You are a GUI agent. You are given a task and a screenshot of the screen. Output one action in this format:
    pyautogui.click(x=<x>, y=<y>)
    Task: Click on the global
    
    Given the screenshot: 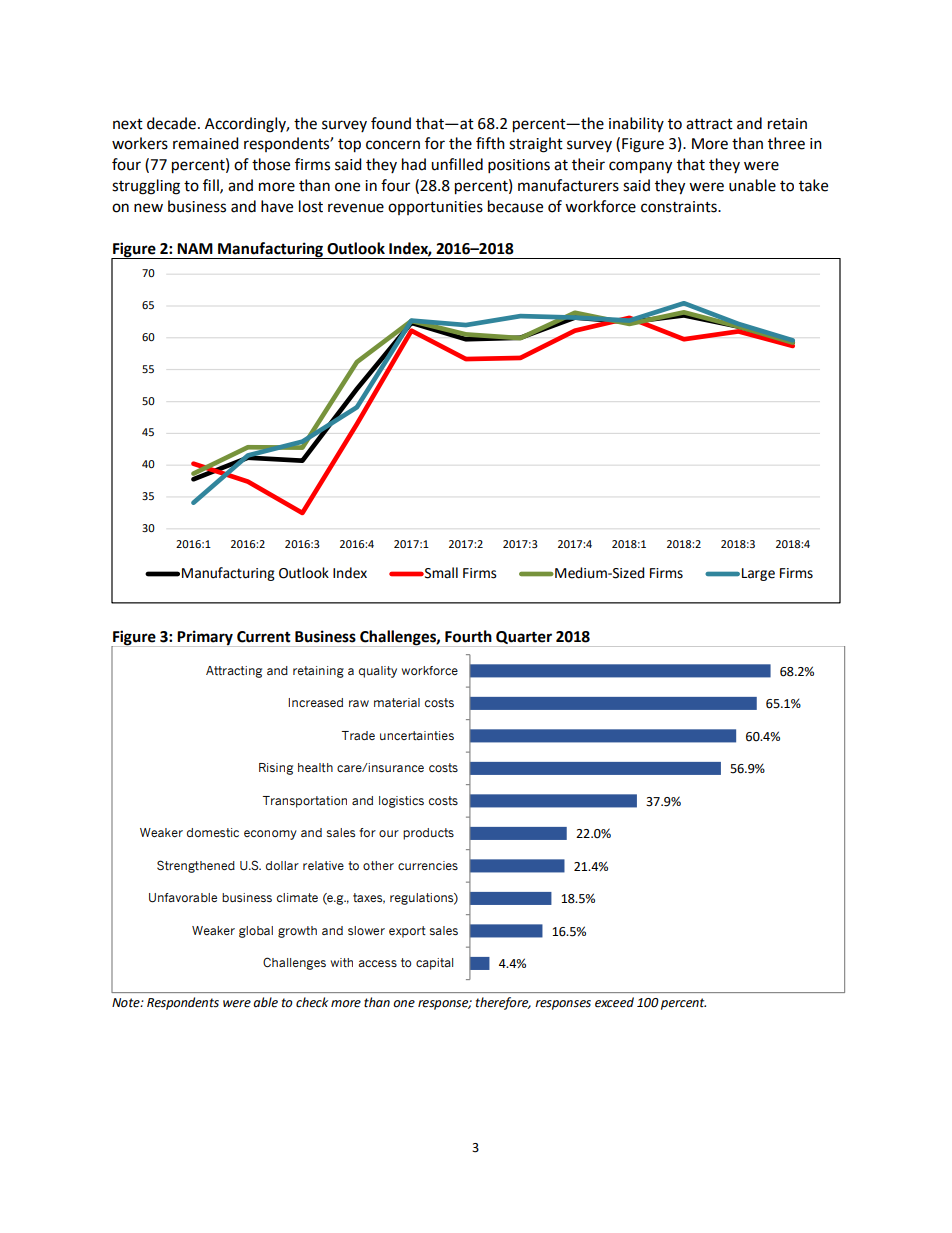 What is the action you would take?
    pyautogui.click(x=256, y=932)
